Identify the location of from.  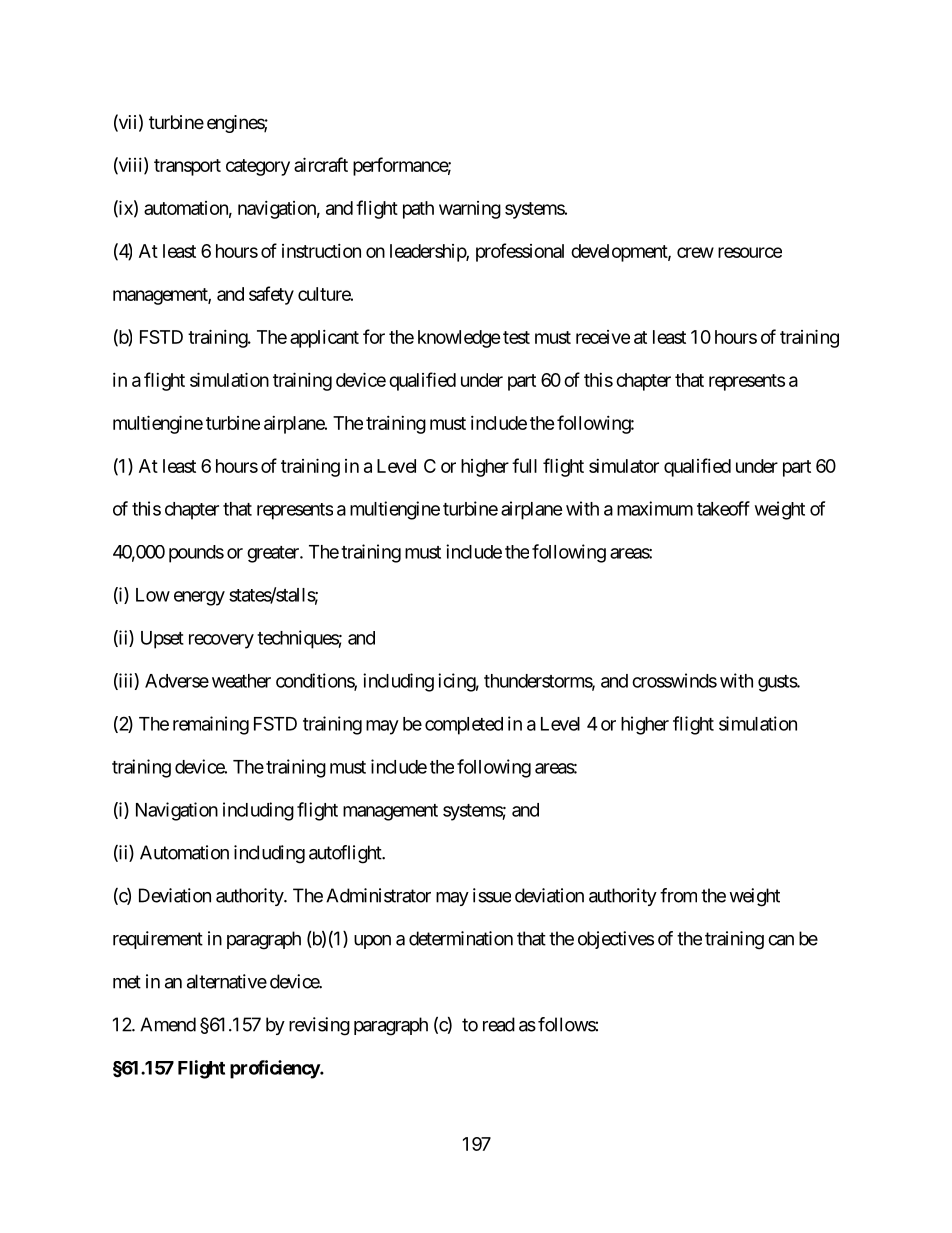
(678, 895).
